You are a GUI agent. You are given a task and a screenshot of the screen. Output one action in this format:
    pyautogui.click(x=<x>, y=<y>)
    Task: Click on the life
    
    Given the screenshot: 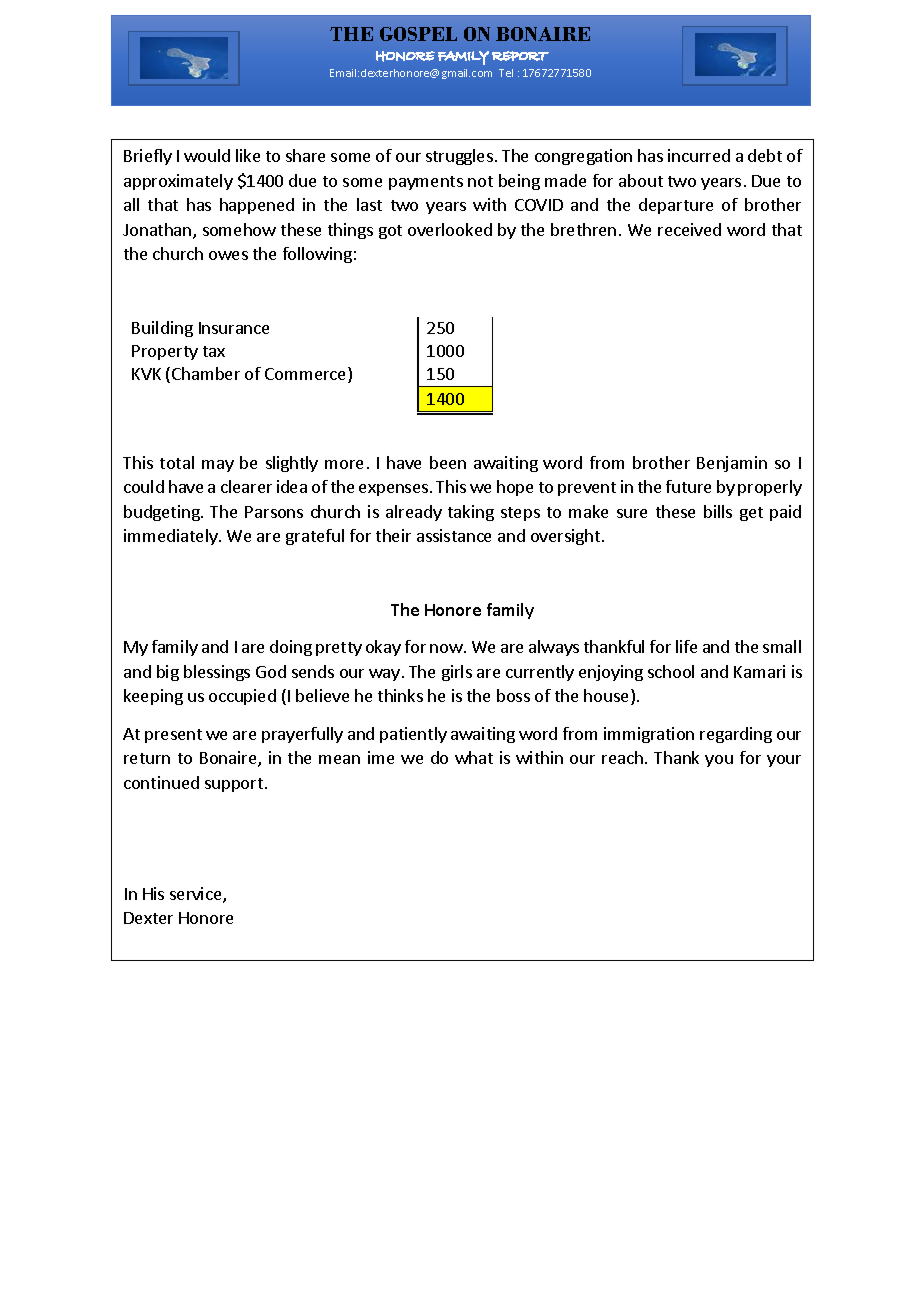 What is the action you would take?
    pyautogui.click(x=686, y=646)
